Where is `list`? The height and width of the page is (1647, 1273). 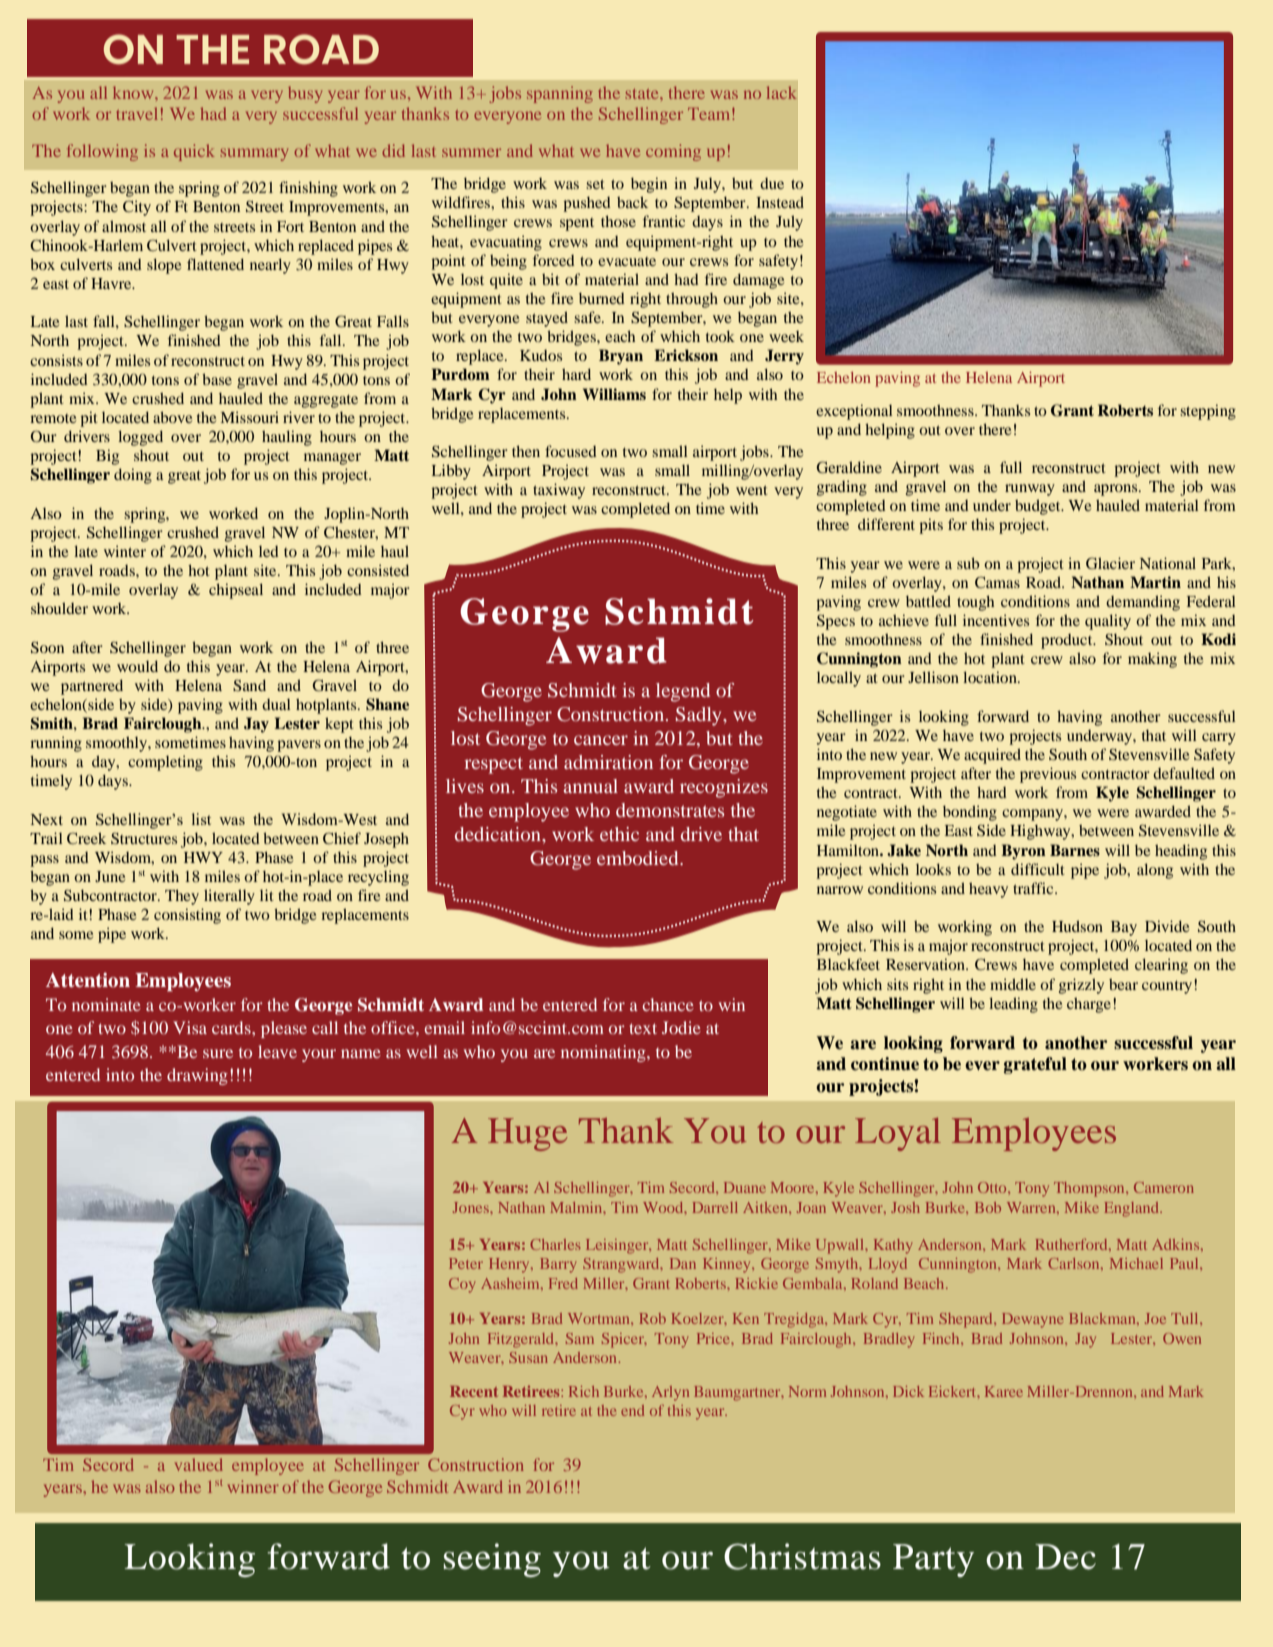 list is located at coordinates (201, 819).
